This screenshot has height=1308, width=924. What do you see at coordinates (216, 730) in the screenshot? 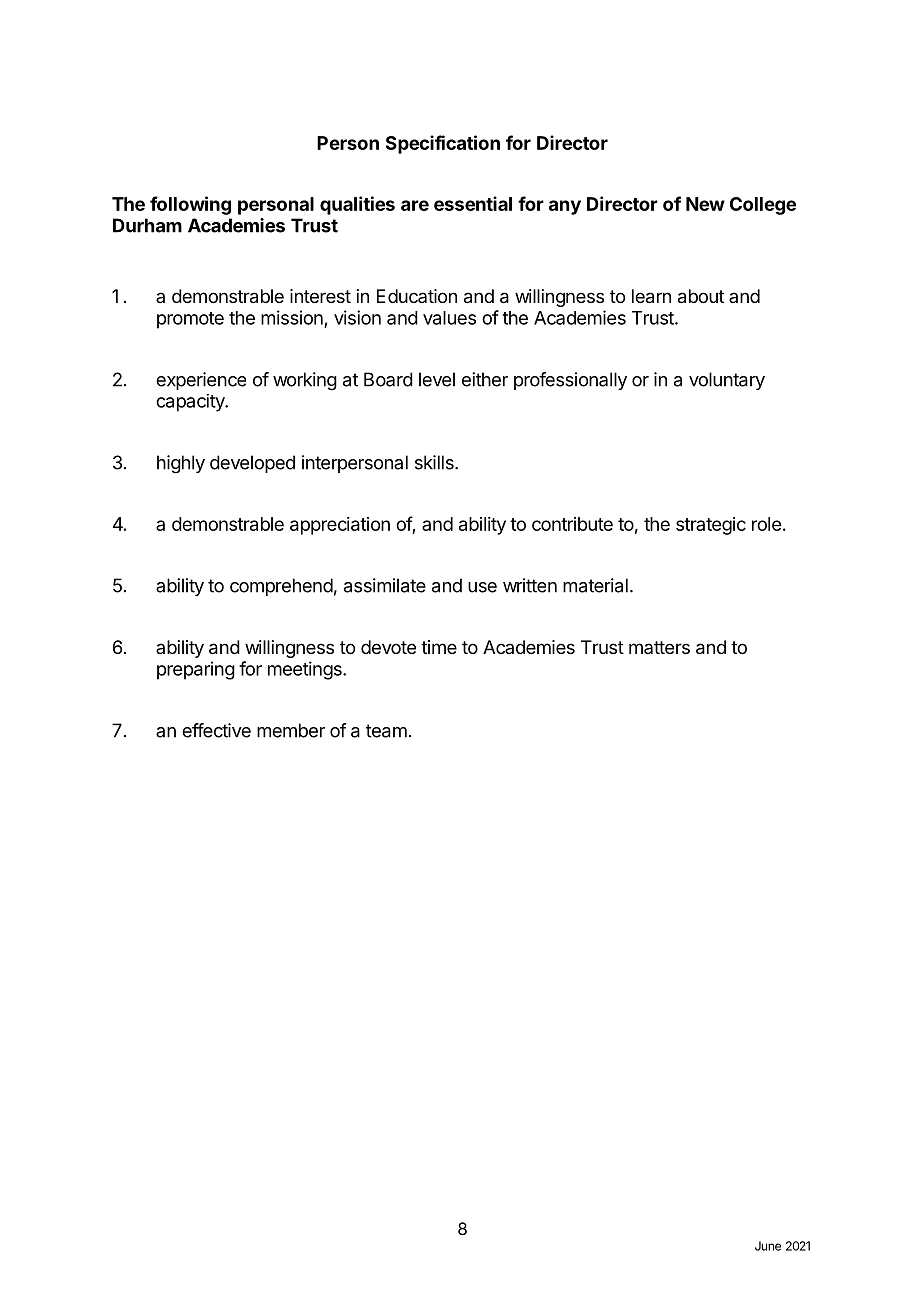
I see `effective` at bounding box center [216, 730].
